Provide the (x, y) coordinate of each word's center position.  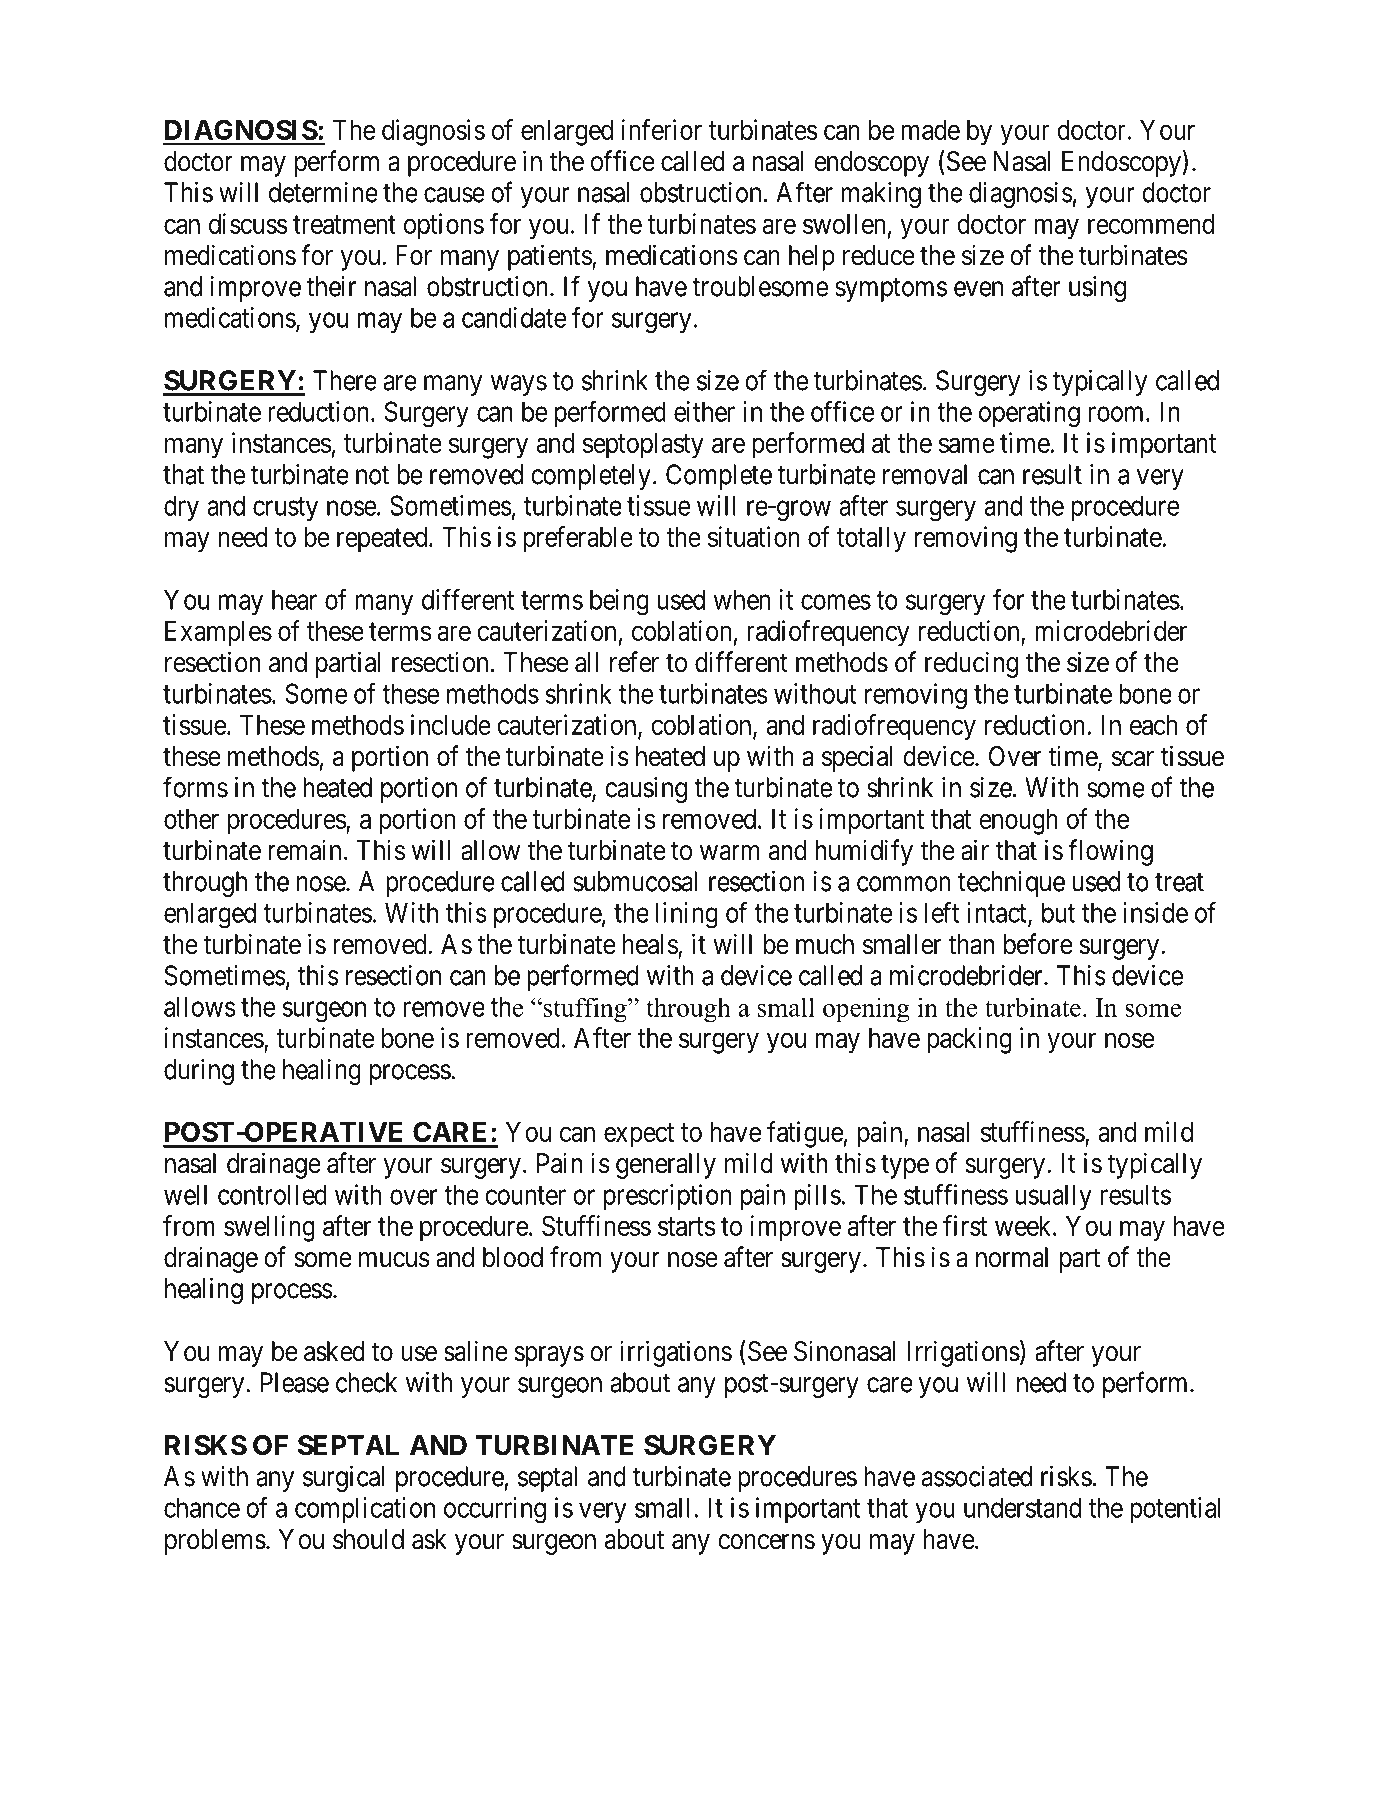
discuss (248, 223)
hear (294, 599)
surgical (343, 1479)
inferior (662, 129)
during (199, 1072)
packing (969, 1040)
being (619, 602)
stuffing (585, 1010)
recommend (1151, 224)
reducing (972, 664)
